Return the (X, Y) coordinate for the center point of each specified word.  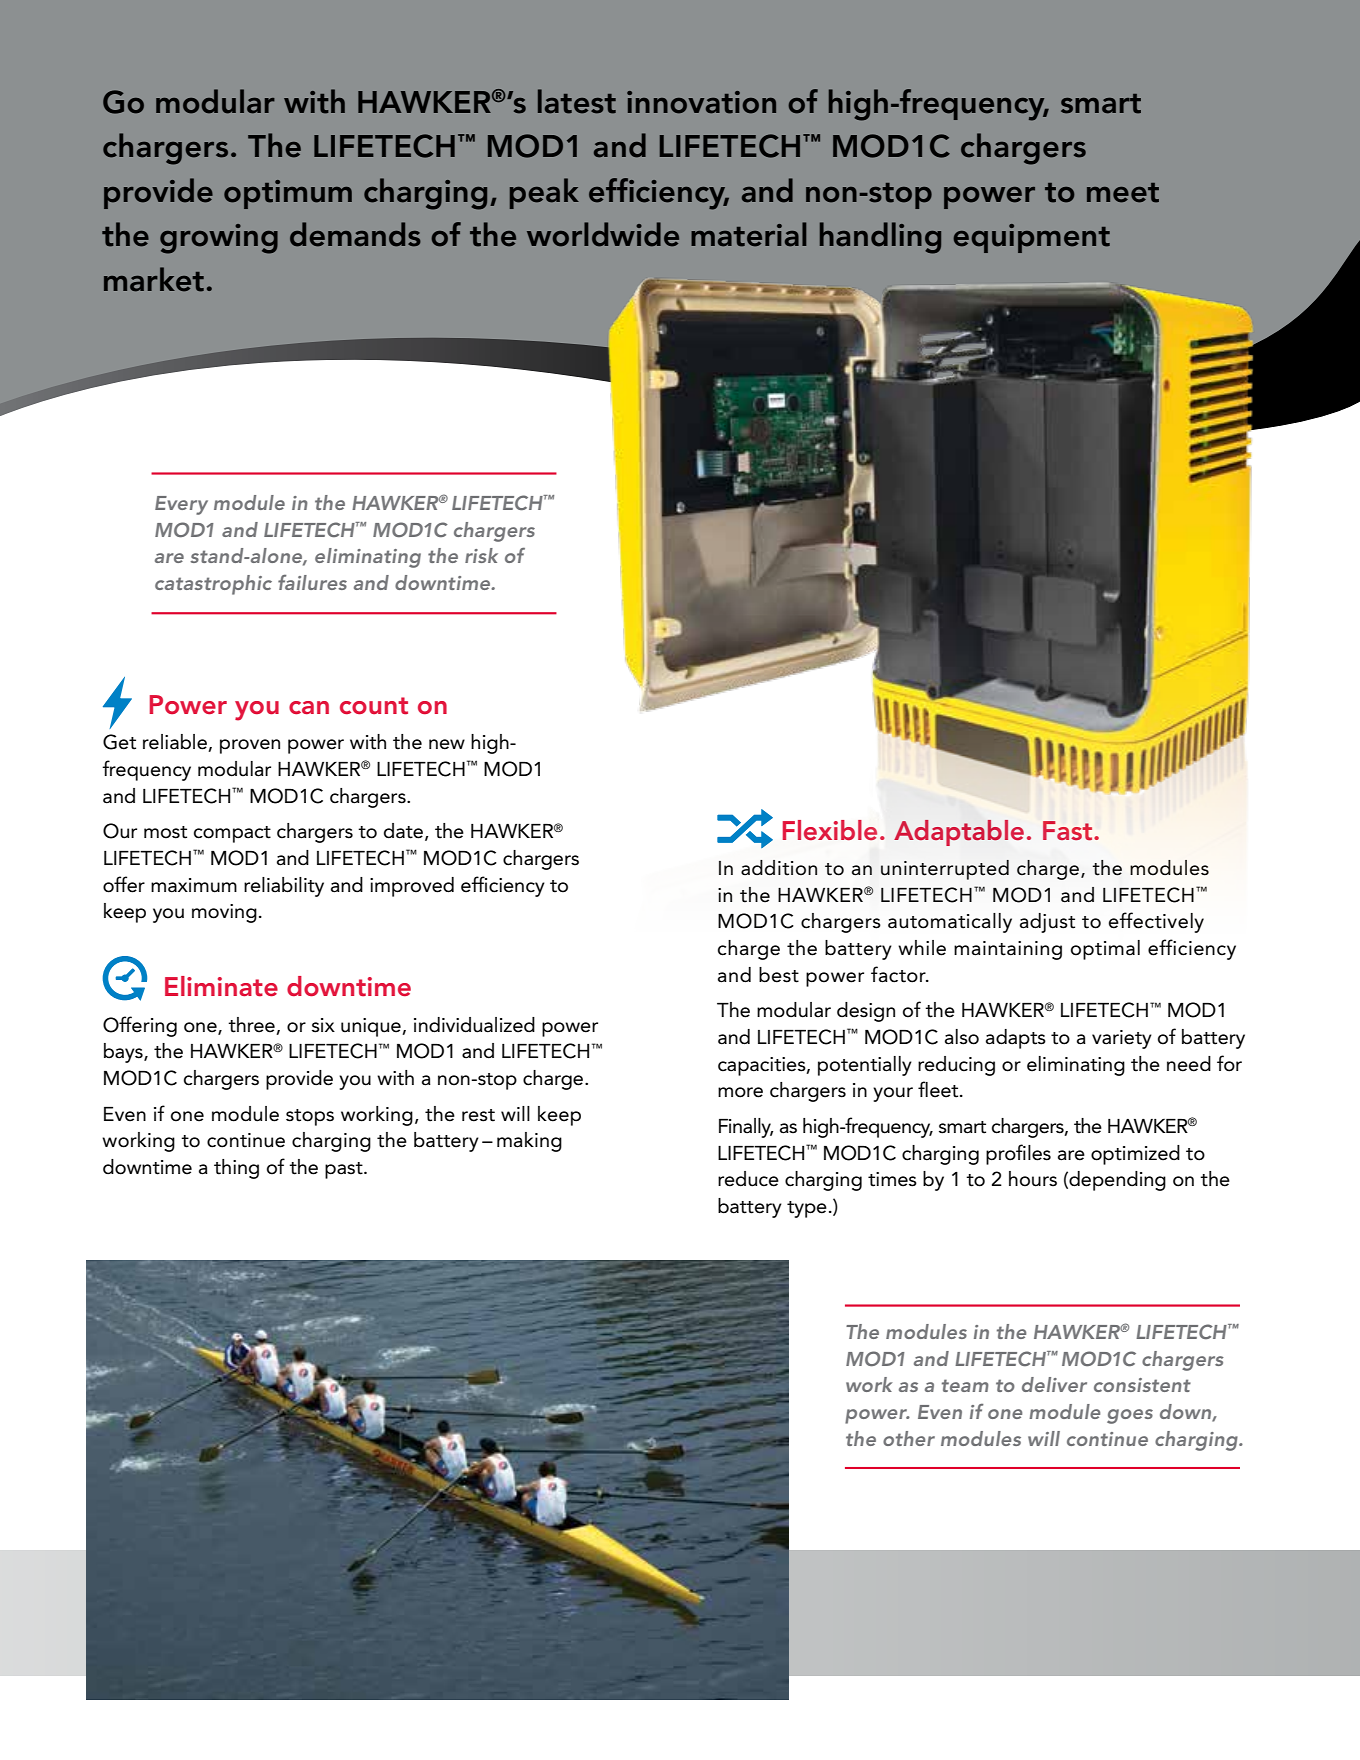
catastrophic (213, 585)
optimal (1105, 950)
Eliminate (221, 986)
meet (1123, 193)
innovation (701, 102)
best (779, 975)
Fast (1069, 830)
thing (236, 1169)
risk (481, 555)
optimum (288, 194)
